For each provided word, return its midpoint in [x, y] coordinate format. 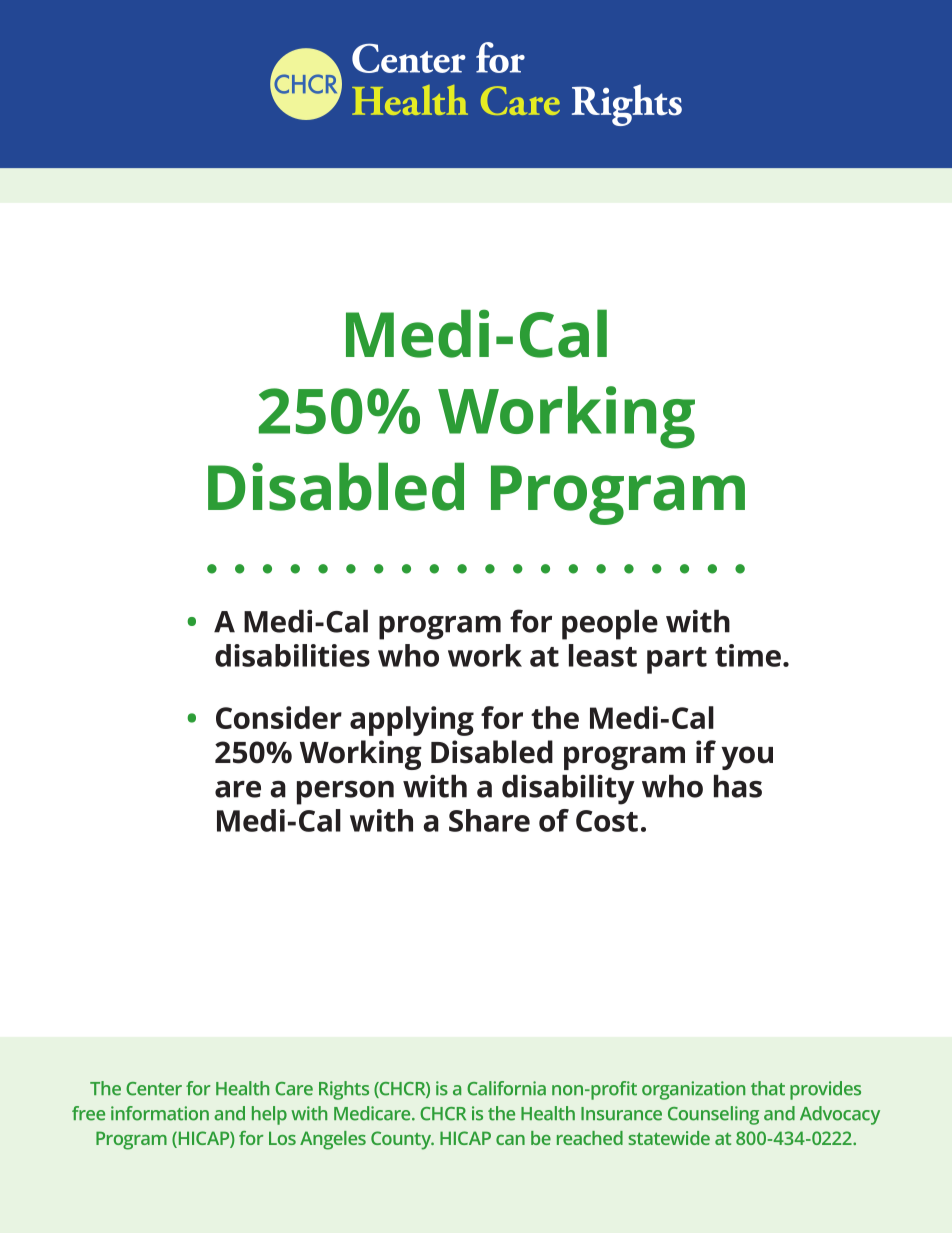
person [345, 793]
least [603, 655]
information [160, 1113]
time [748, 655]
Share [489, 820]
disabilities [292, 655]
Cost [607, 821]
